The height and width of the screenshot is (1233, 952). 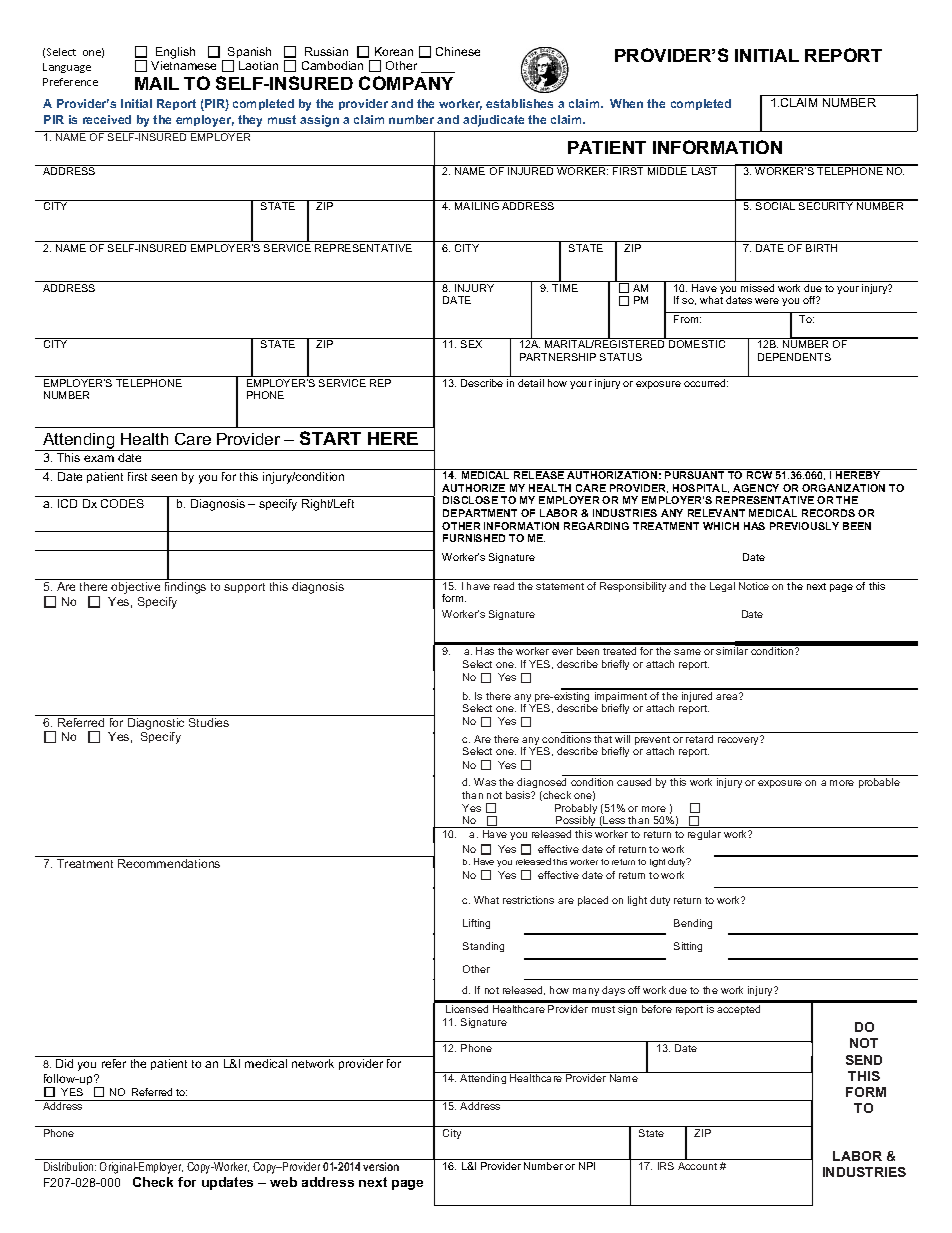 What do you see at coordinates (70, 1166) in the screenshot?
I see `Distribution` at bounding box center [70, 1166].
